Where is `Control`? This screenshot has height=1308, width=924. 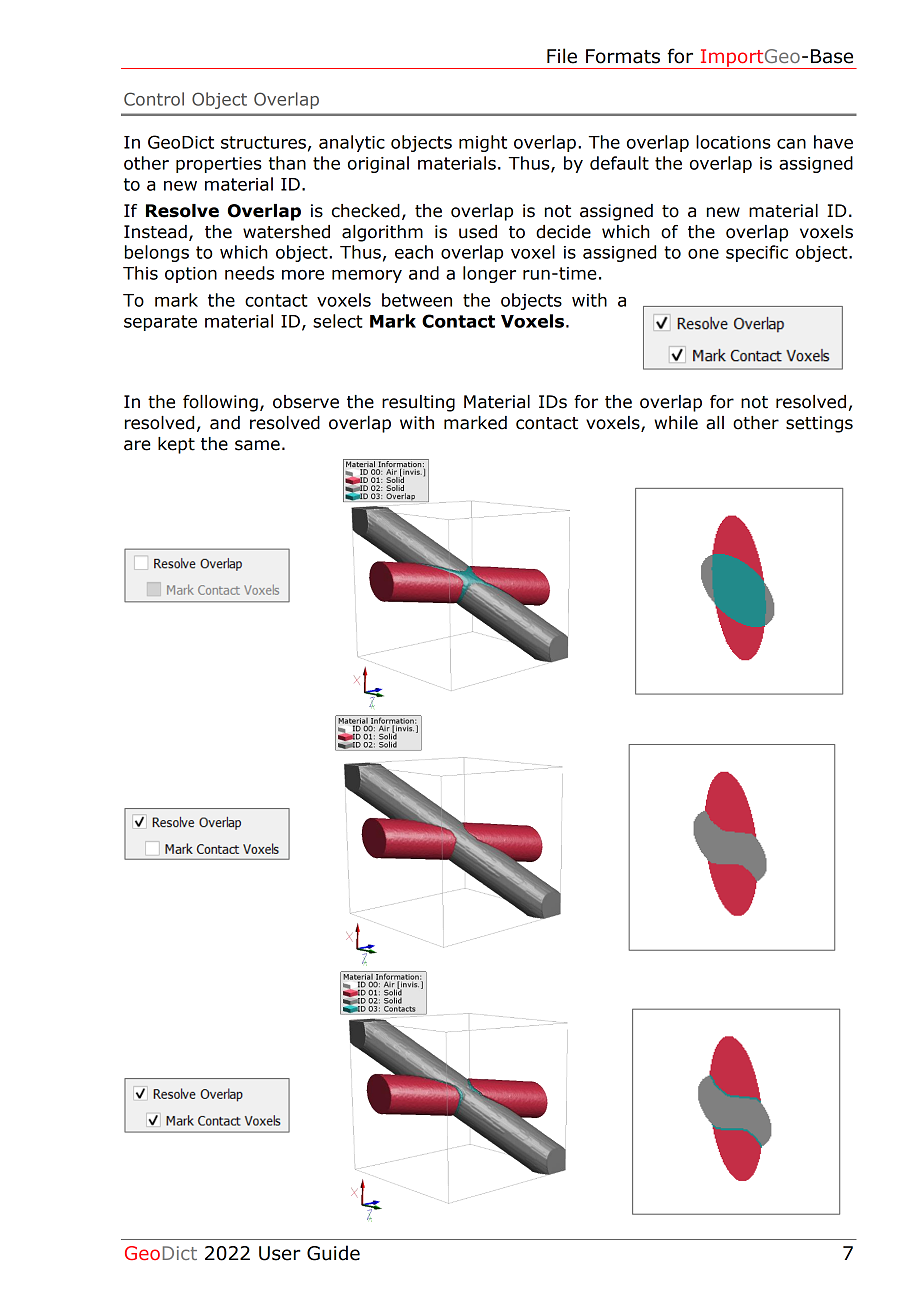 Control is located at coordinates (154, 99).
